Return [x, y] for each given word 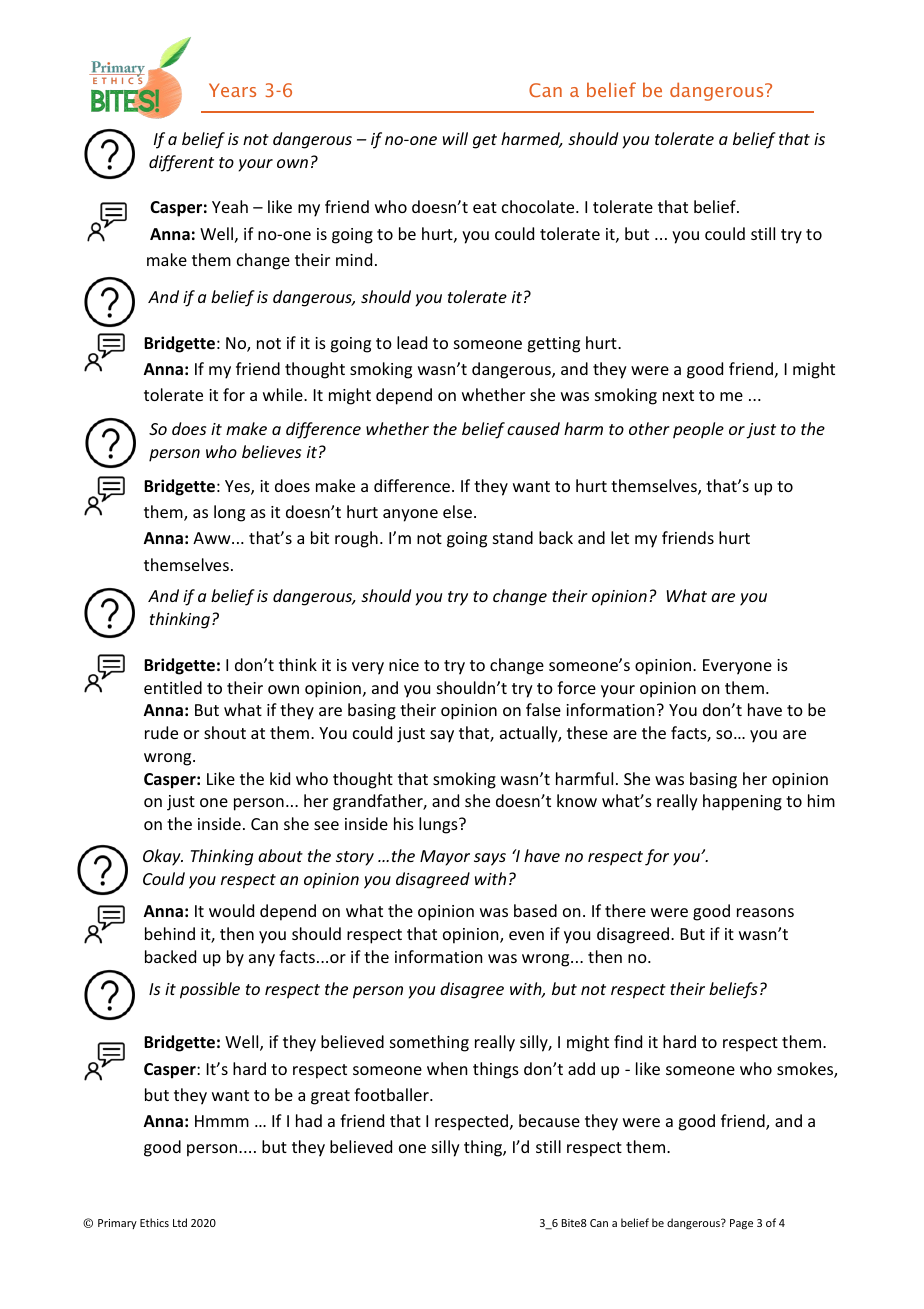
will [455, 138]
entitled [173, 687]
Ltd [180, 1222]
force [576, 687]
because [549, 1120]
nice [404, 665]
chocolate [539, 206]
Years [232, 90]
